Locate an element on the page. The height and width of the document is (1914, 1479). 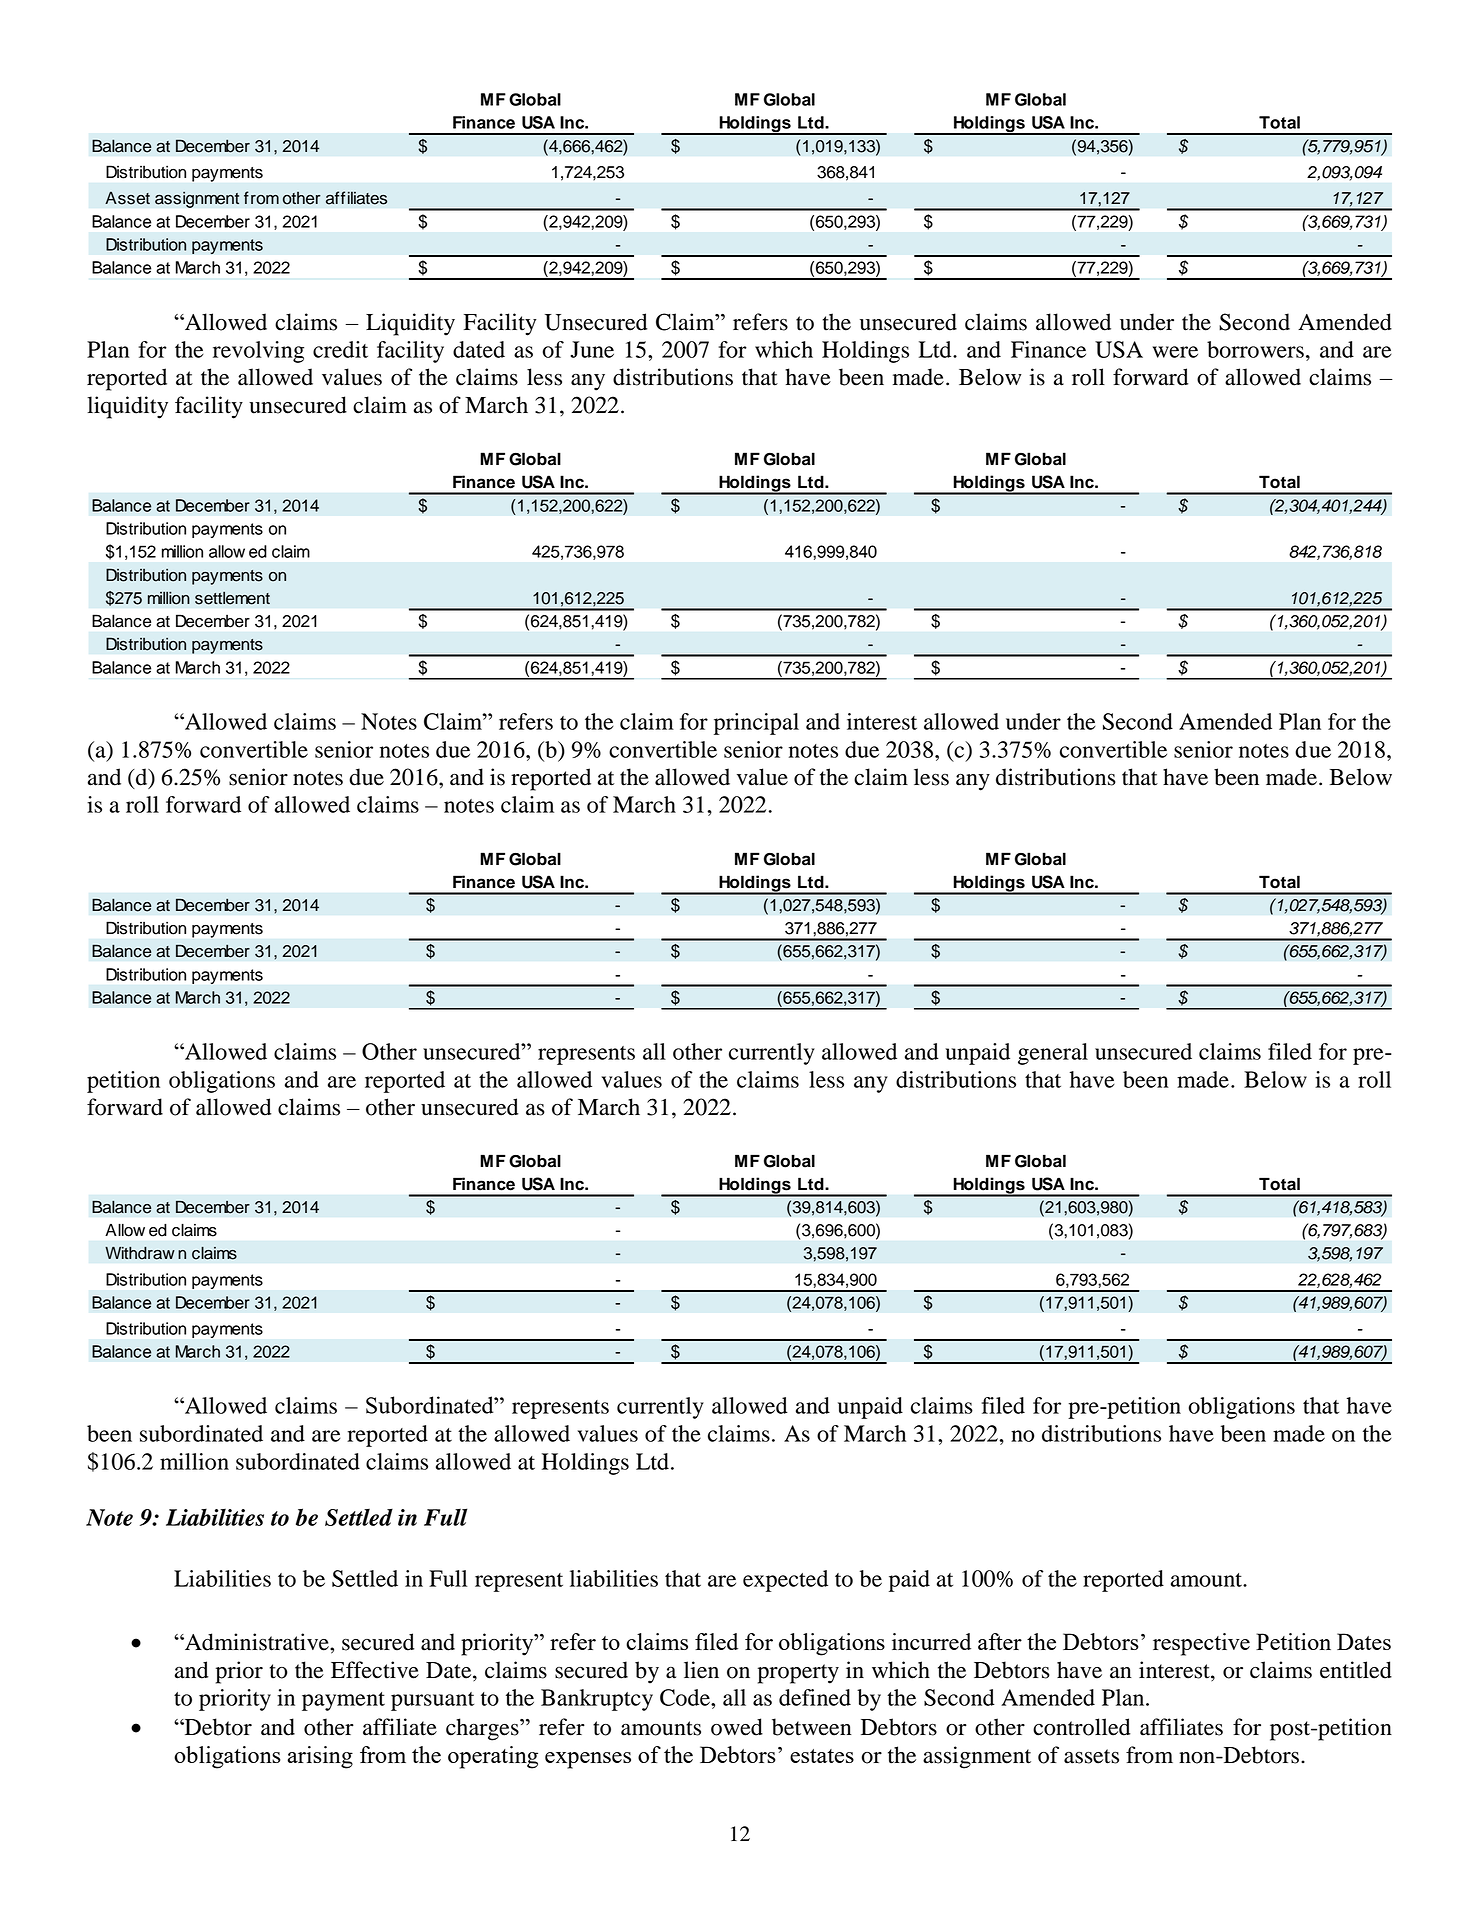
principal is located at coordinates (756, 724).
